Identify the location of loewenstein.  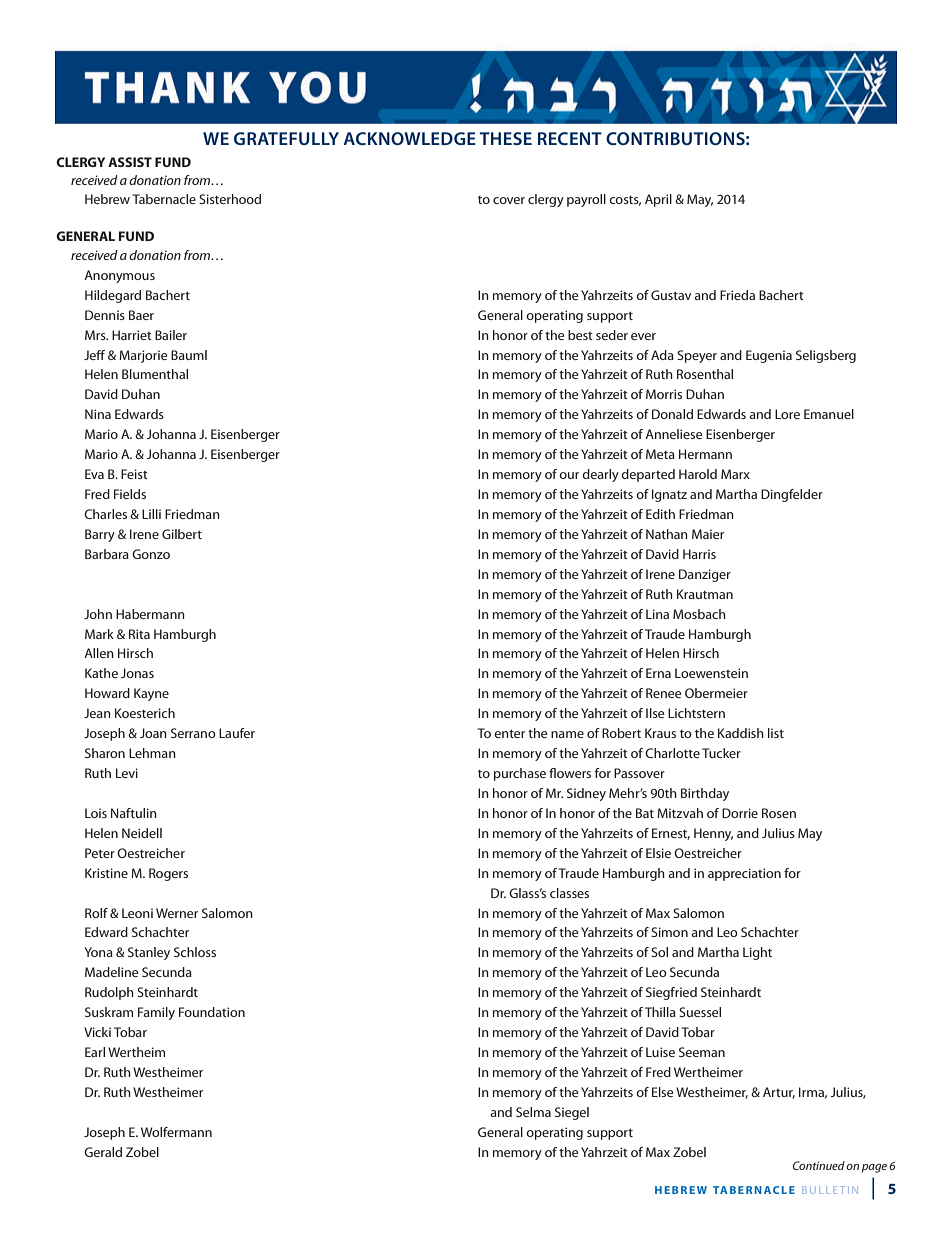
(711, 673).
